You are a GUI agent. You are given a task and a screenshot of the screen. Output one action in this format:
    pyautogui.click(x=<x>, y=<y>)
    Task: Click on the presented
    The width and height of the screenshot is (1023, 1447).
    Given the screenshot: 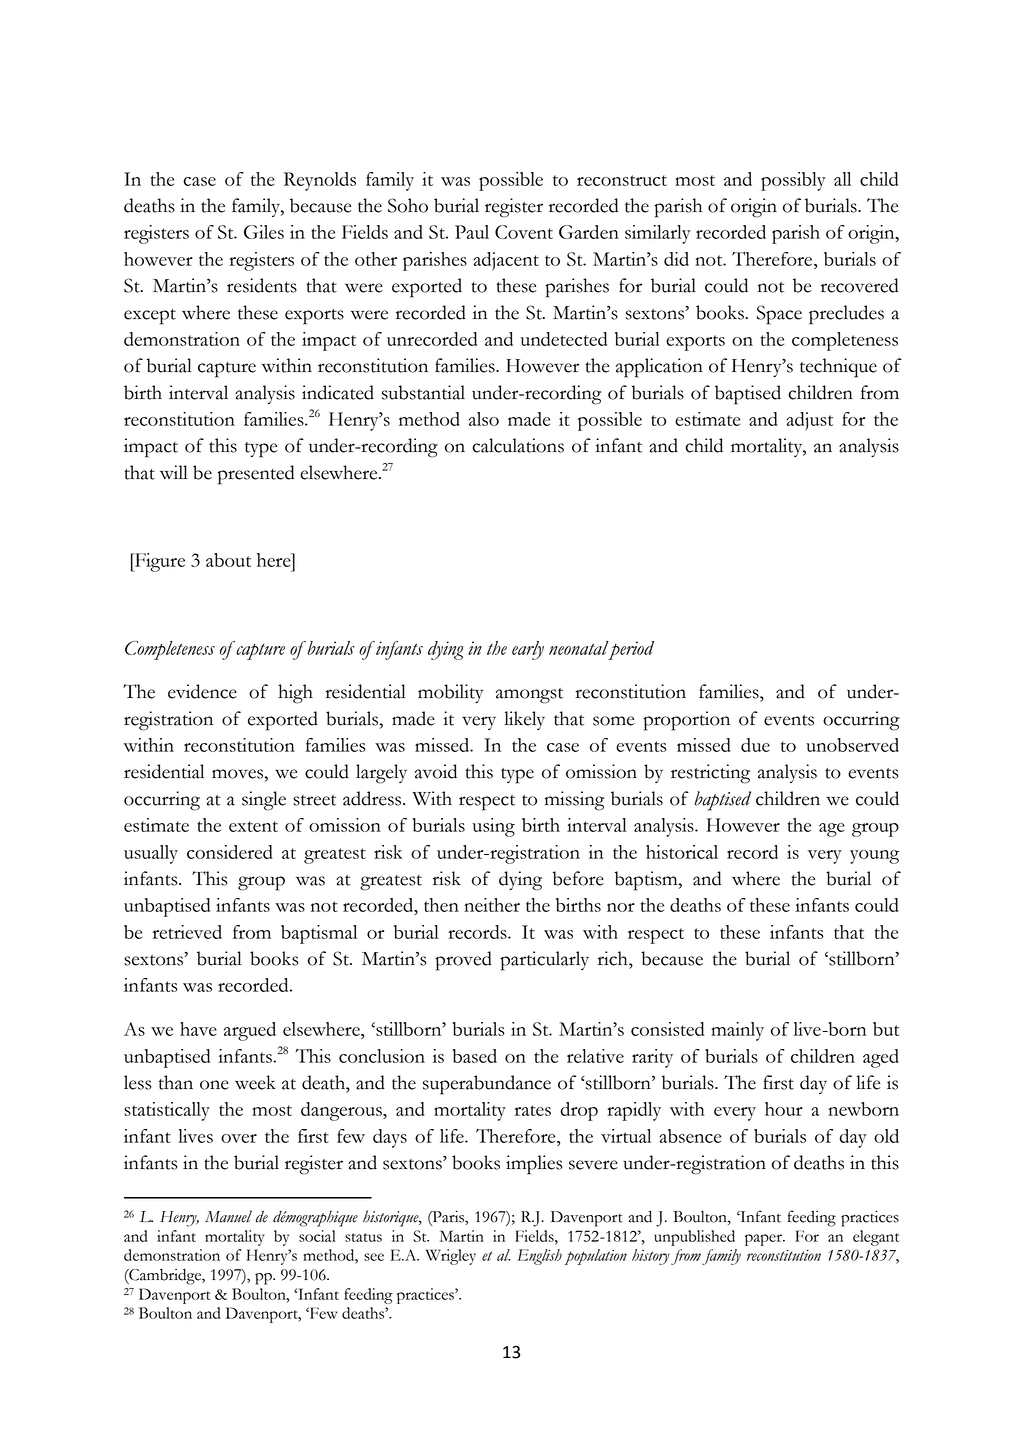 What is the action you would take?
    pyautogui.click(x=256, y=475)
